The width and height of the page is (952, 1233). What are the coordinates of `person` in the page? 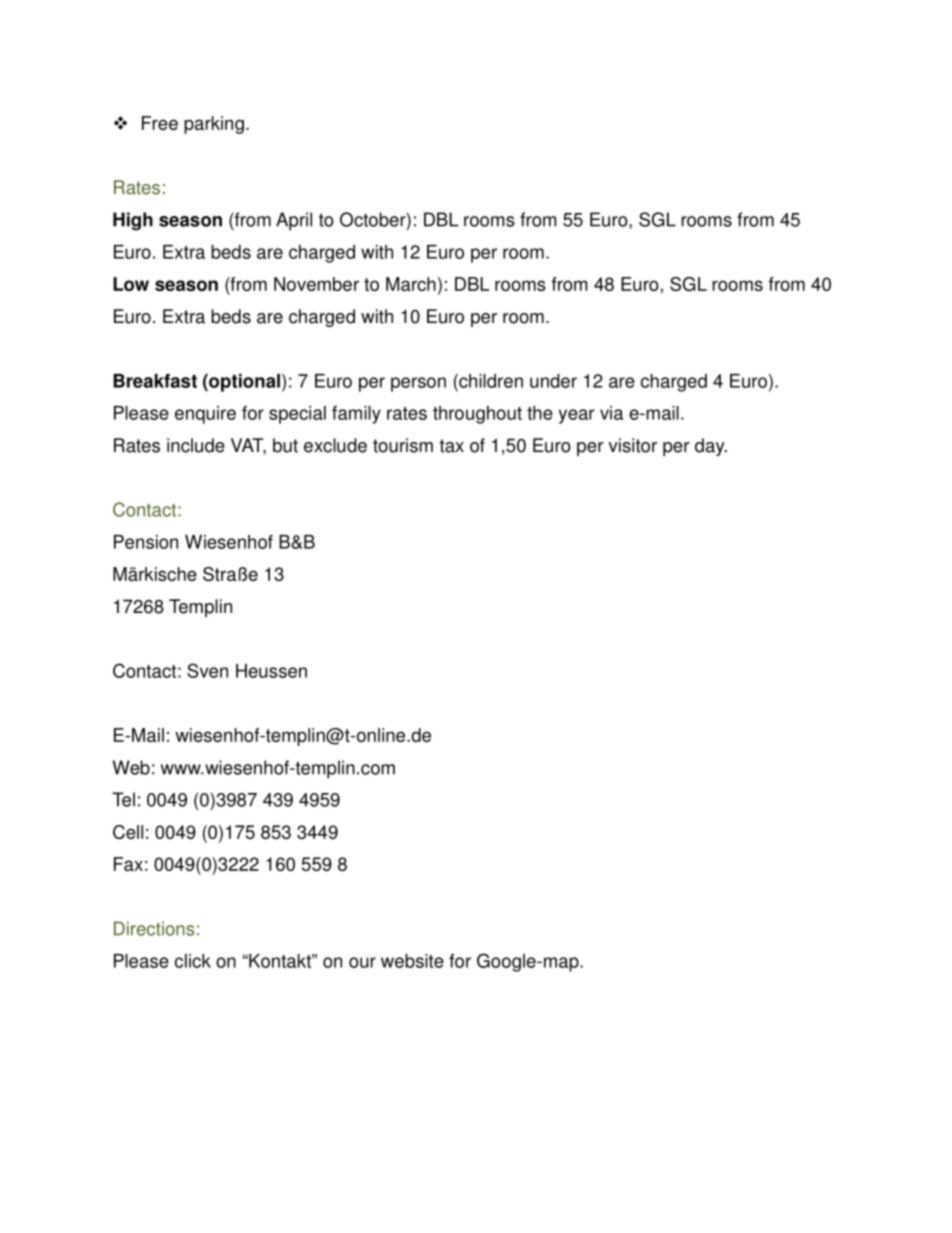 It's located at (418, 384).
